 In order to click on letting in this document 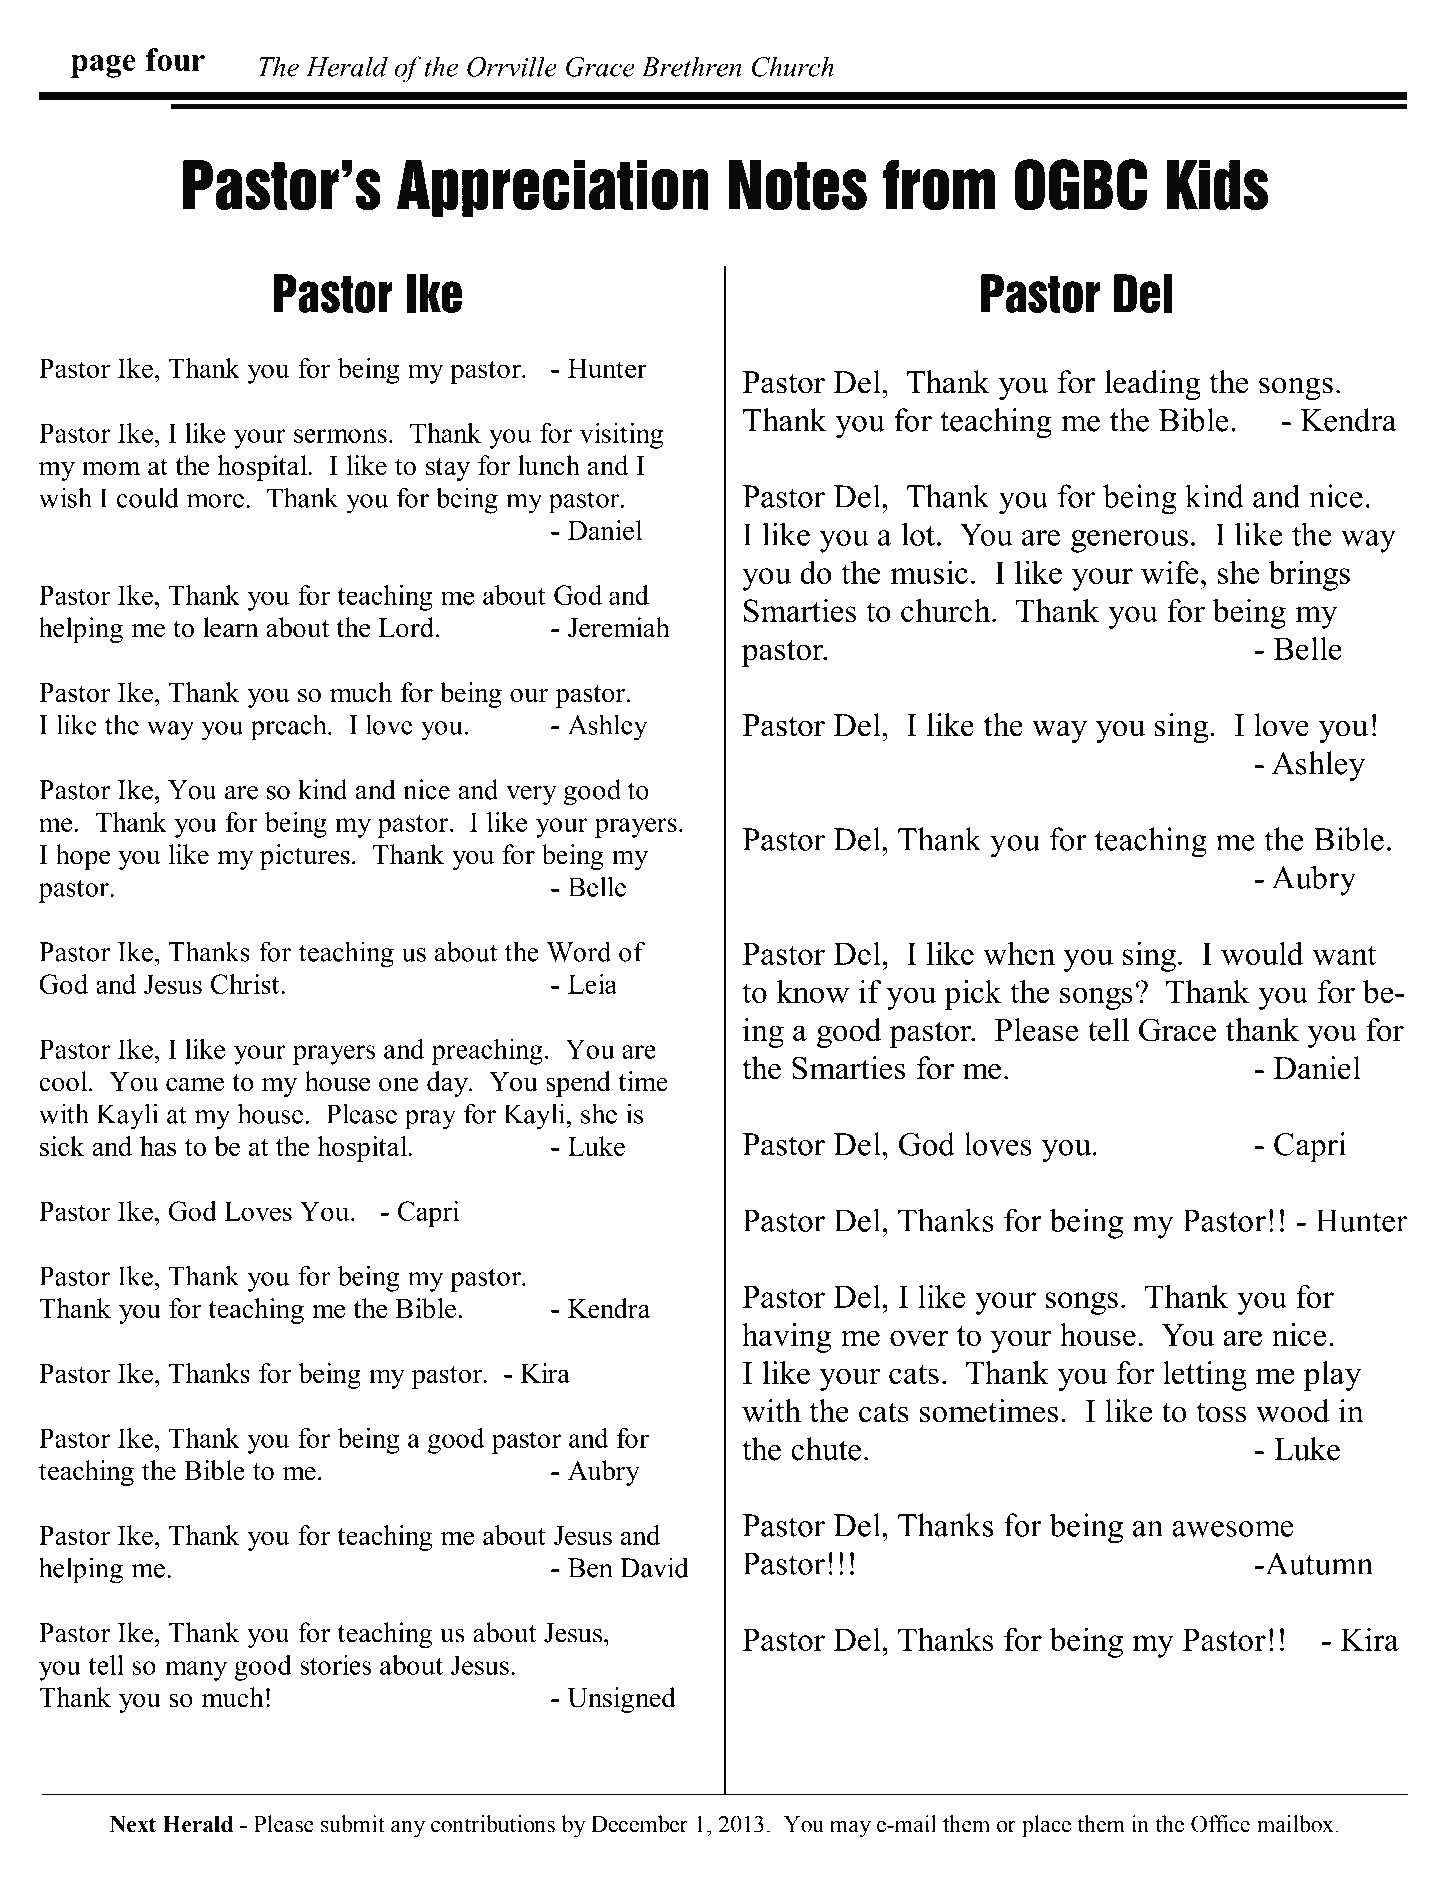, I will do `click(1205, 1376)`.
